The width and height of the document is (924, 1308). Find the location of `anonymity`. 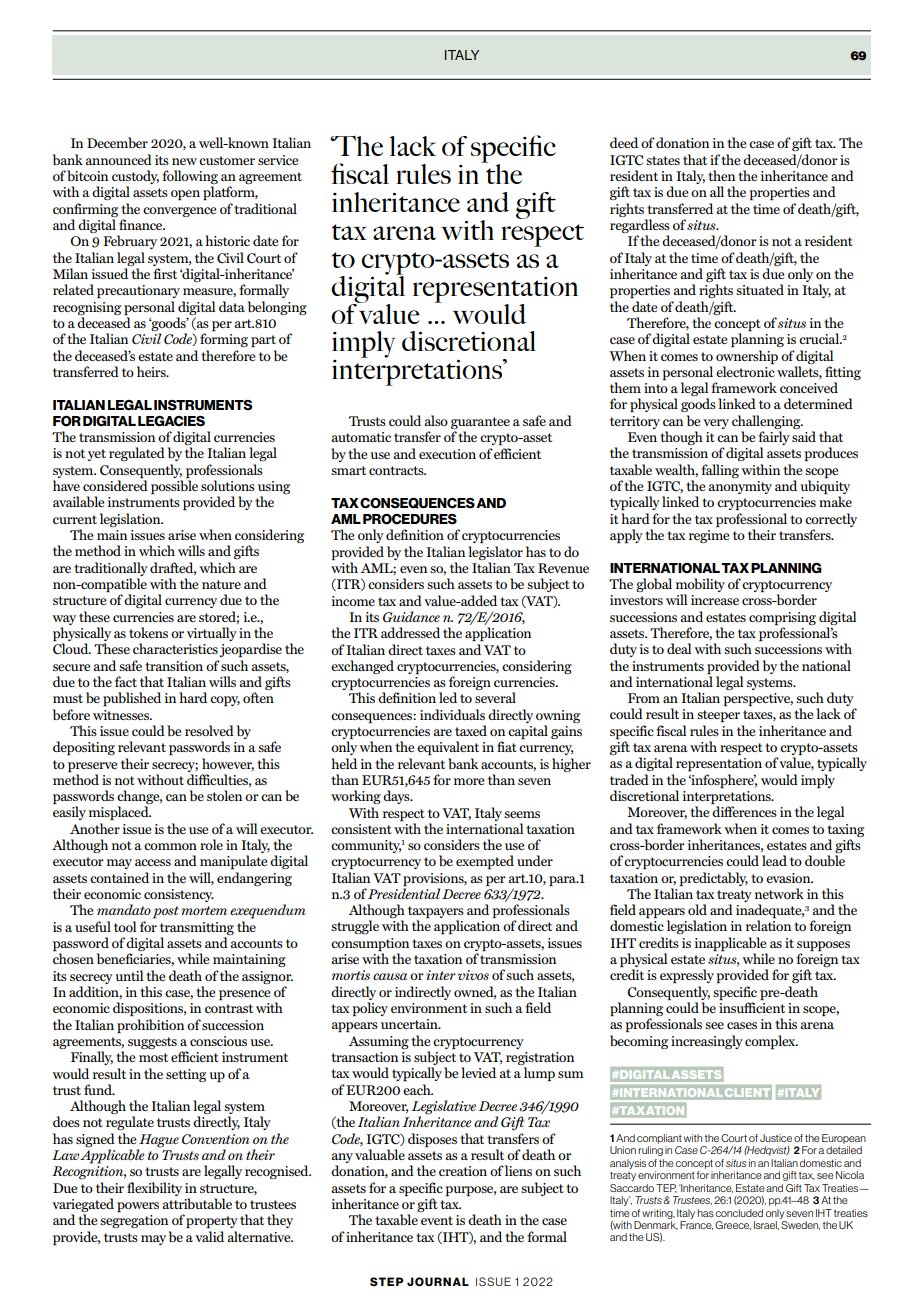

anonymity is located at coordinates (740, 487).
